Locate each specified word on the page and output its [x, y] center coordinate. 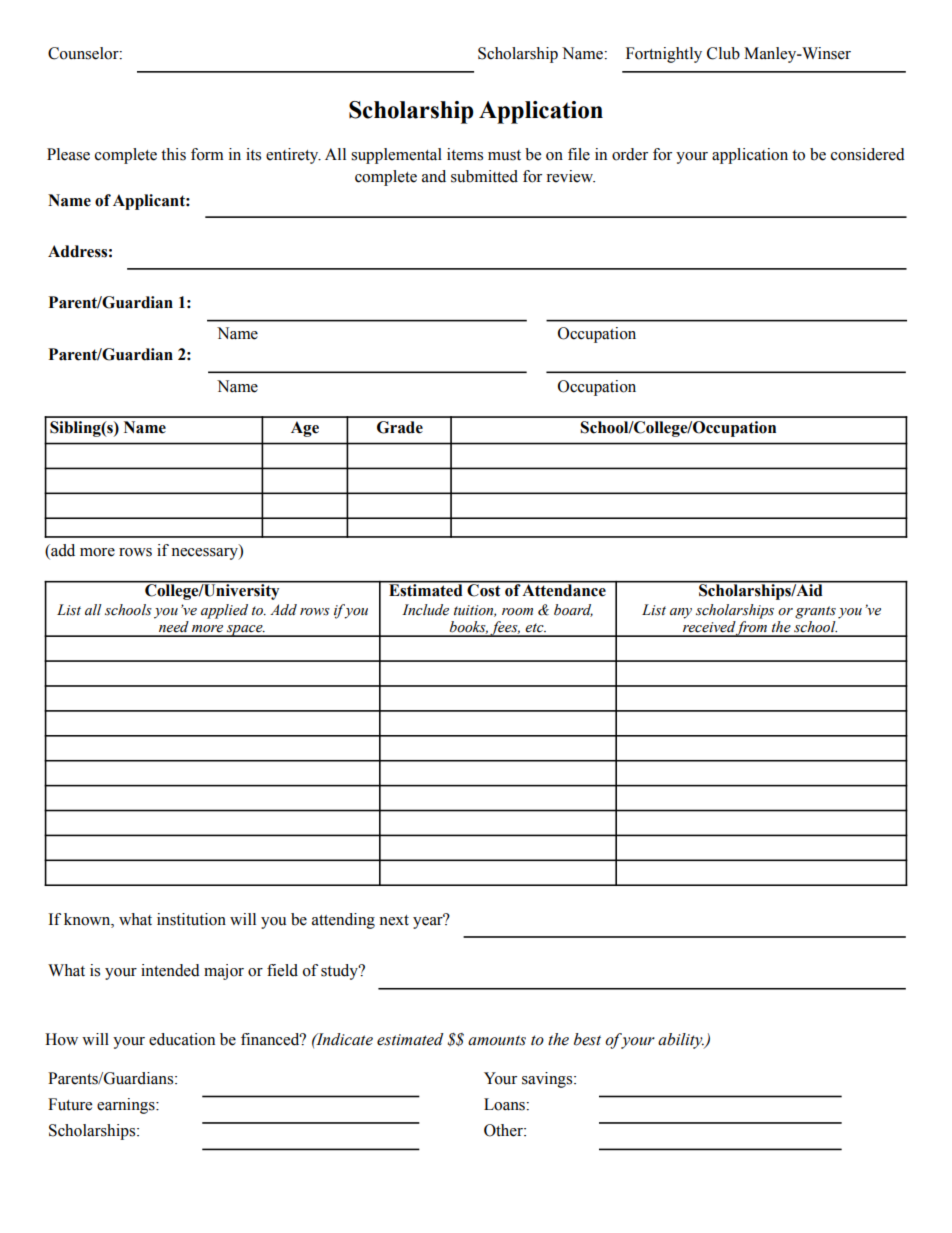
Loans [505, 1104]
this [173, 154]
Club [723, 53]
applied [224, 611]
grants [815, 612]
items [465, 154]
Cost [484, 589]
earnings [127, 1106]
